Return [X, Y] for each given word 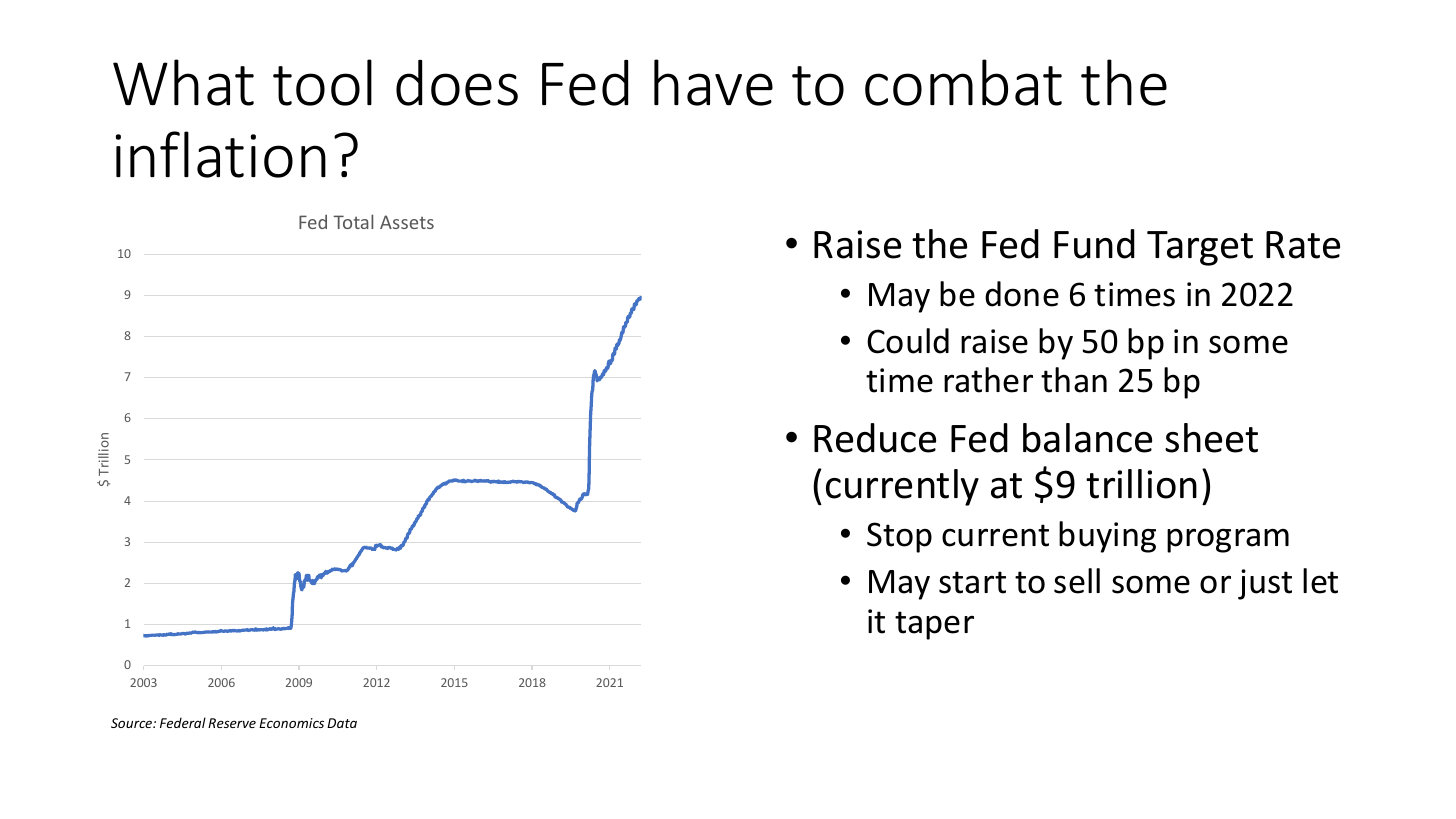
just [1265, 584]
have [713, 82]
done [1022, 294]
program [1228, 540]
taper [934, 625]
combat [963, 82]
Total [353, 221]
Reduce [875, 438]
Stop [899, 537]
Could [908, 341]
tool [322, 82]
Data [342, 723]
